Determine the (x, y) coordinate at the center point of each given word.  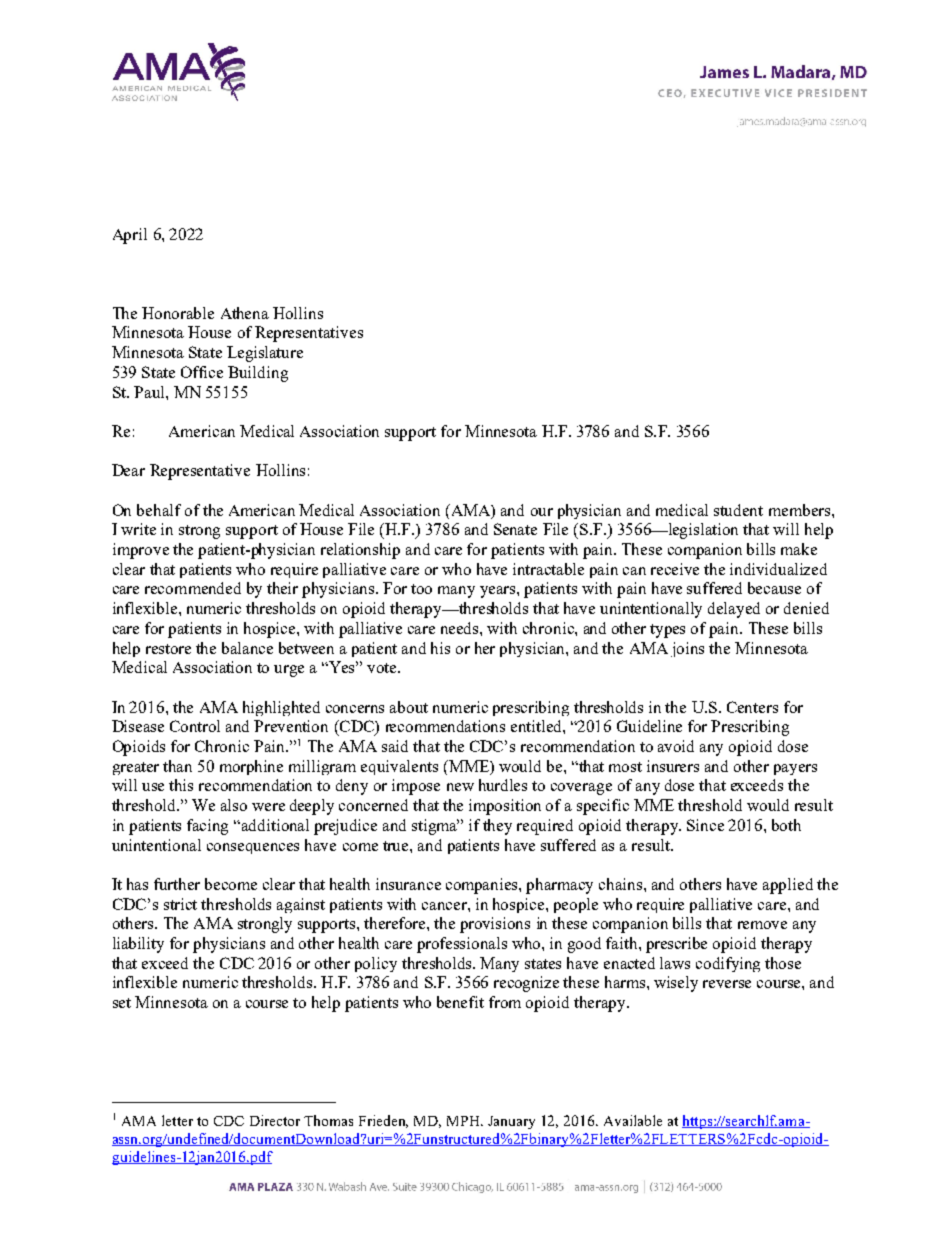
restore (168, 649)
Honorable (178, 313)
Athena (245, 313)
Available (633, 1120)
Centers (752, 707)
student (738, 510)
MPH (465, 1121)
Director (275, 1120)
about (409, 707)
